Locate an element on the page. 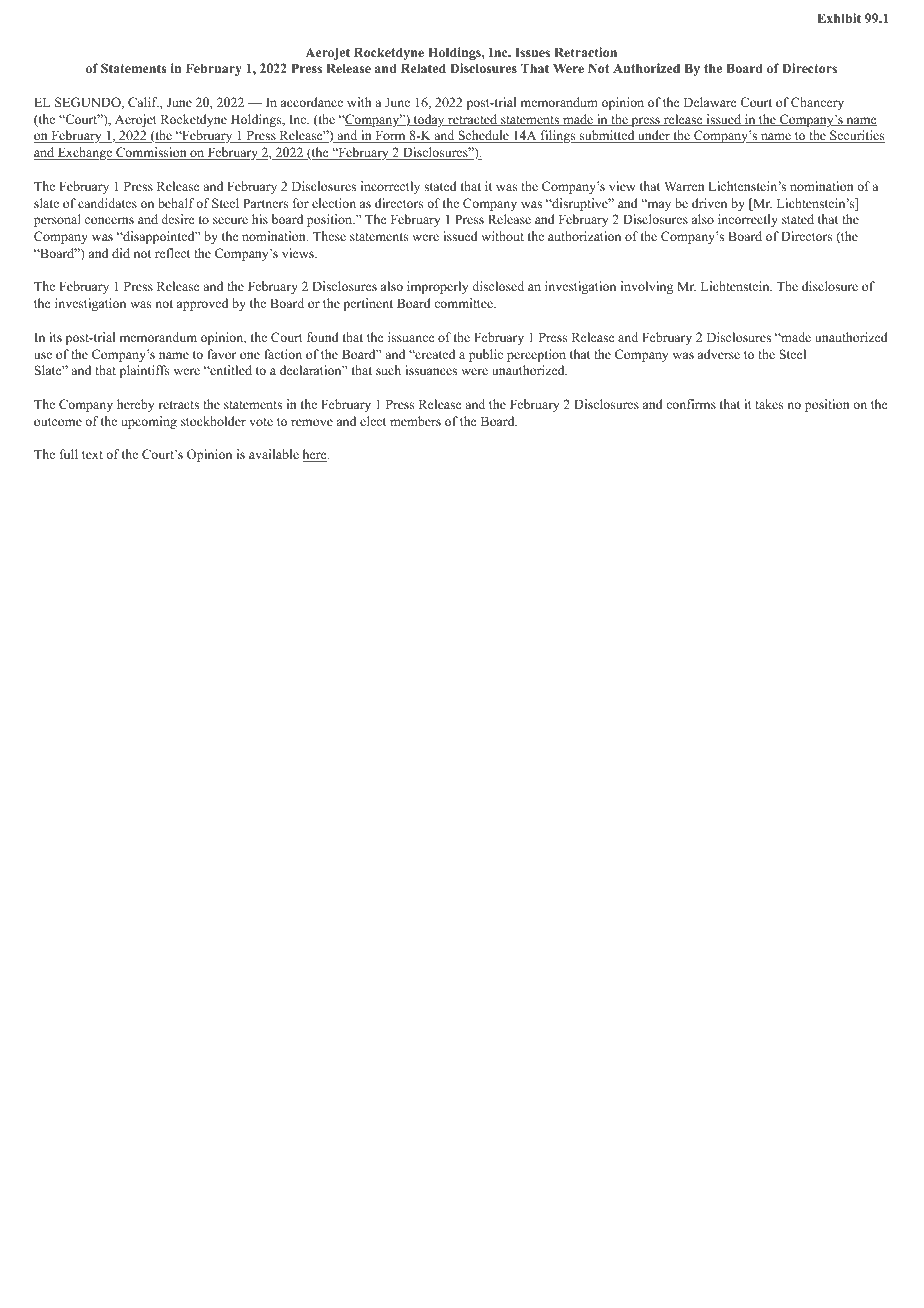 The width and height of the page is (924, 1308). Issues is located at coordinates (532, 52).
